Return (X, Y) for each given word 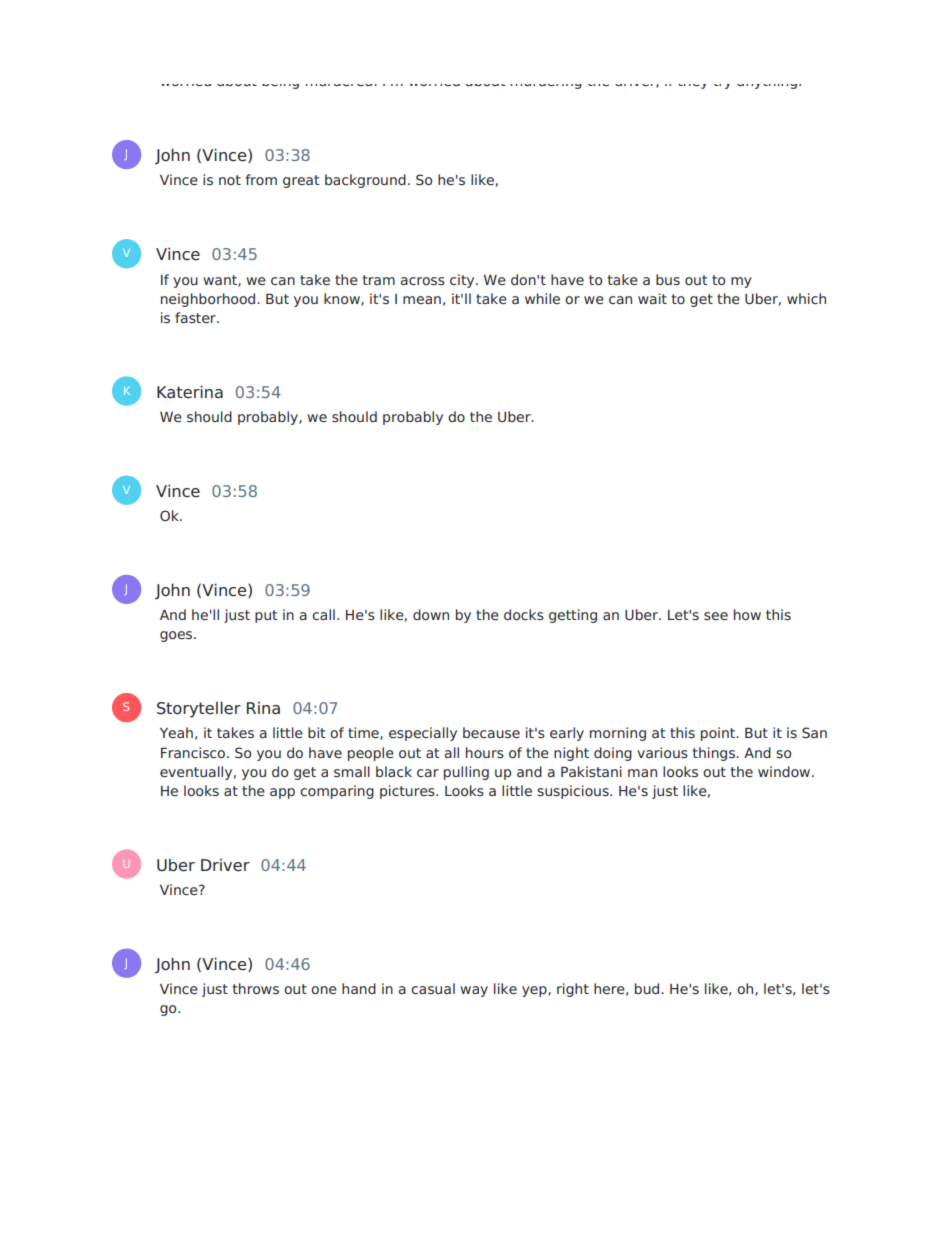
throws (255, 988)
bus (668, 279)
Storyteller (199, 709)
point (719, 734)
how (747, 614)
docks (524, 614)
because (491, 732)
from (261, 179)
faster (196, 317)
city (463, 281)
